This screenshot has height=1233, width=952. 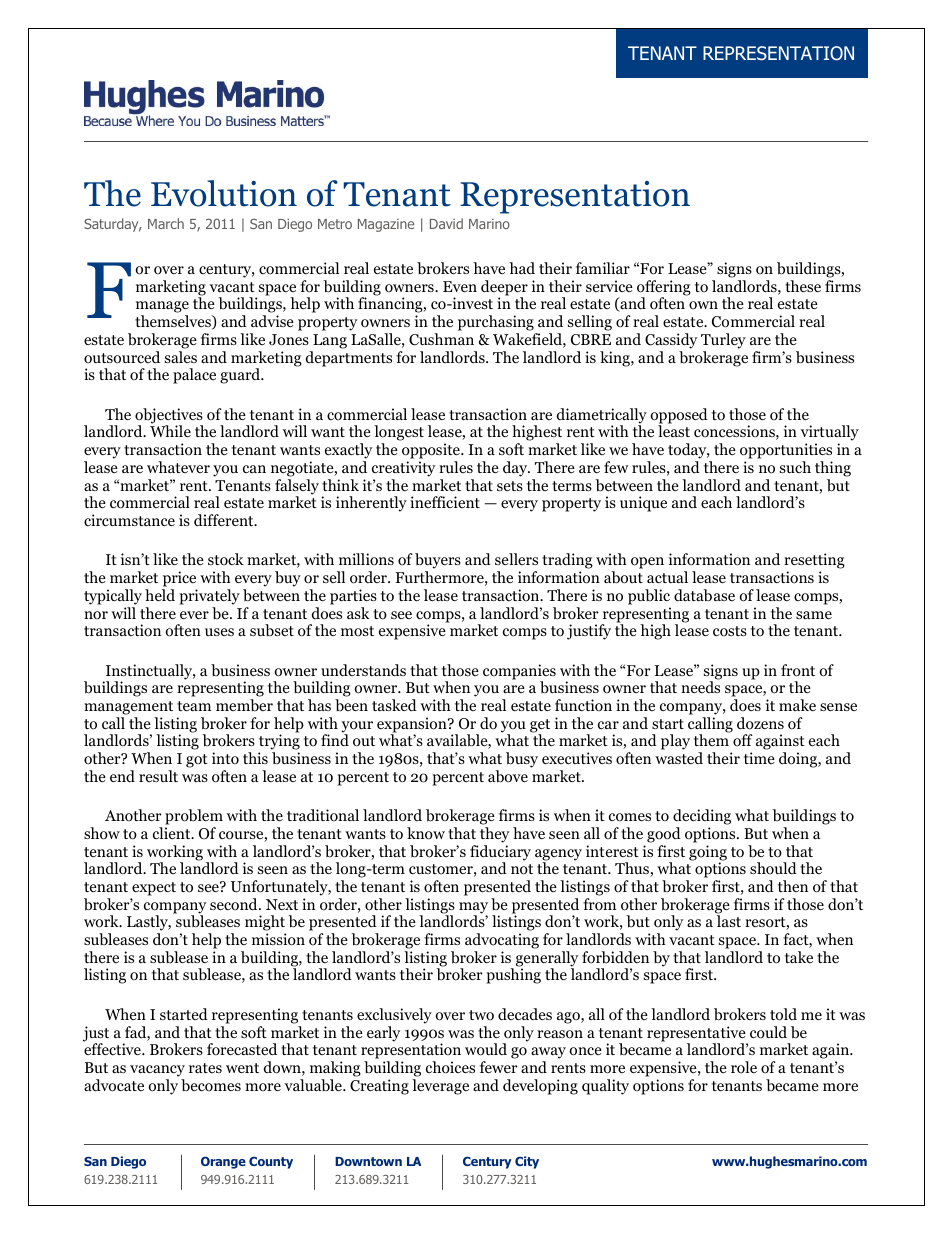 What do you see at coordinates (759, 758) in the screenshot?
I see `time` at bounding box center [759, 758].
